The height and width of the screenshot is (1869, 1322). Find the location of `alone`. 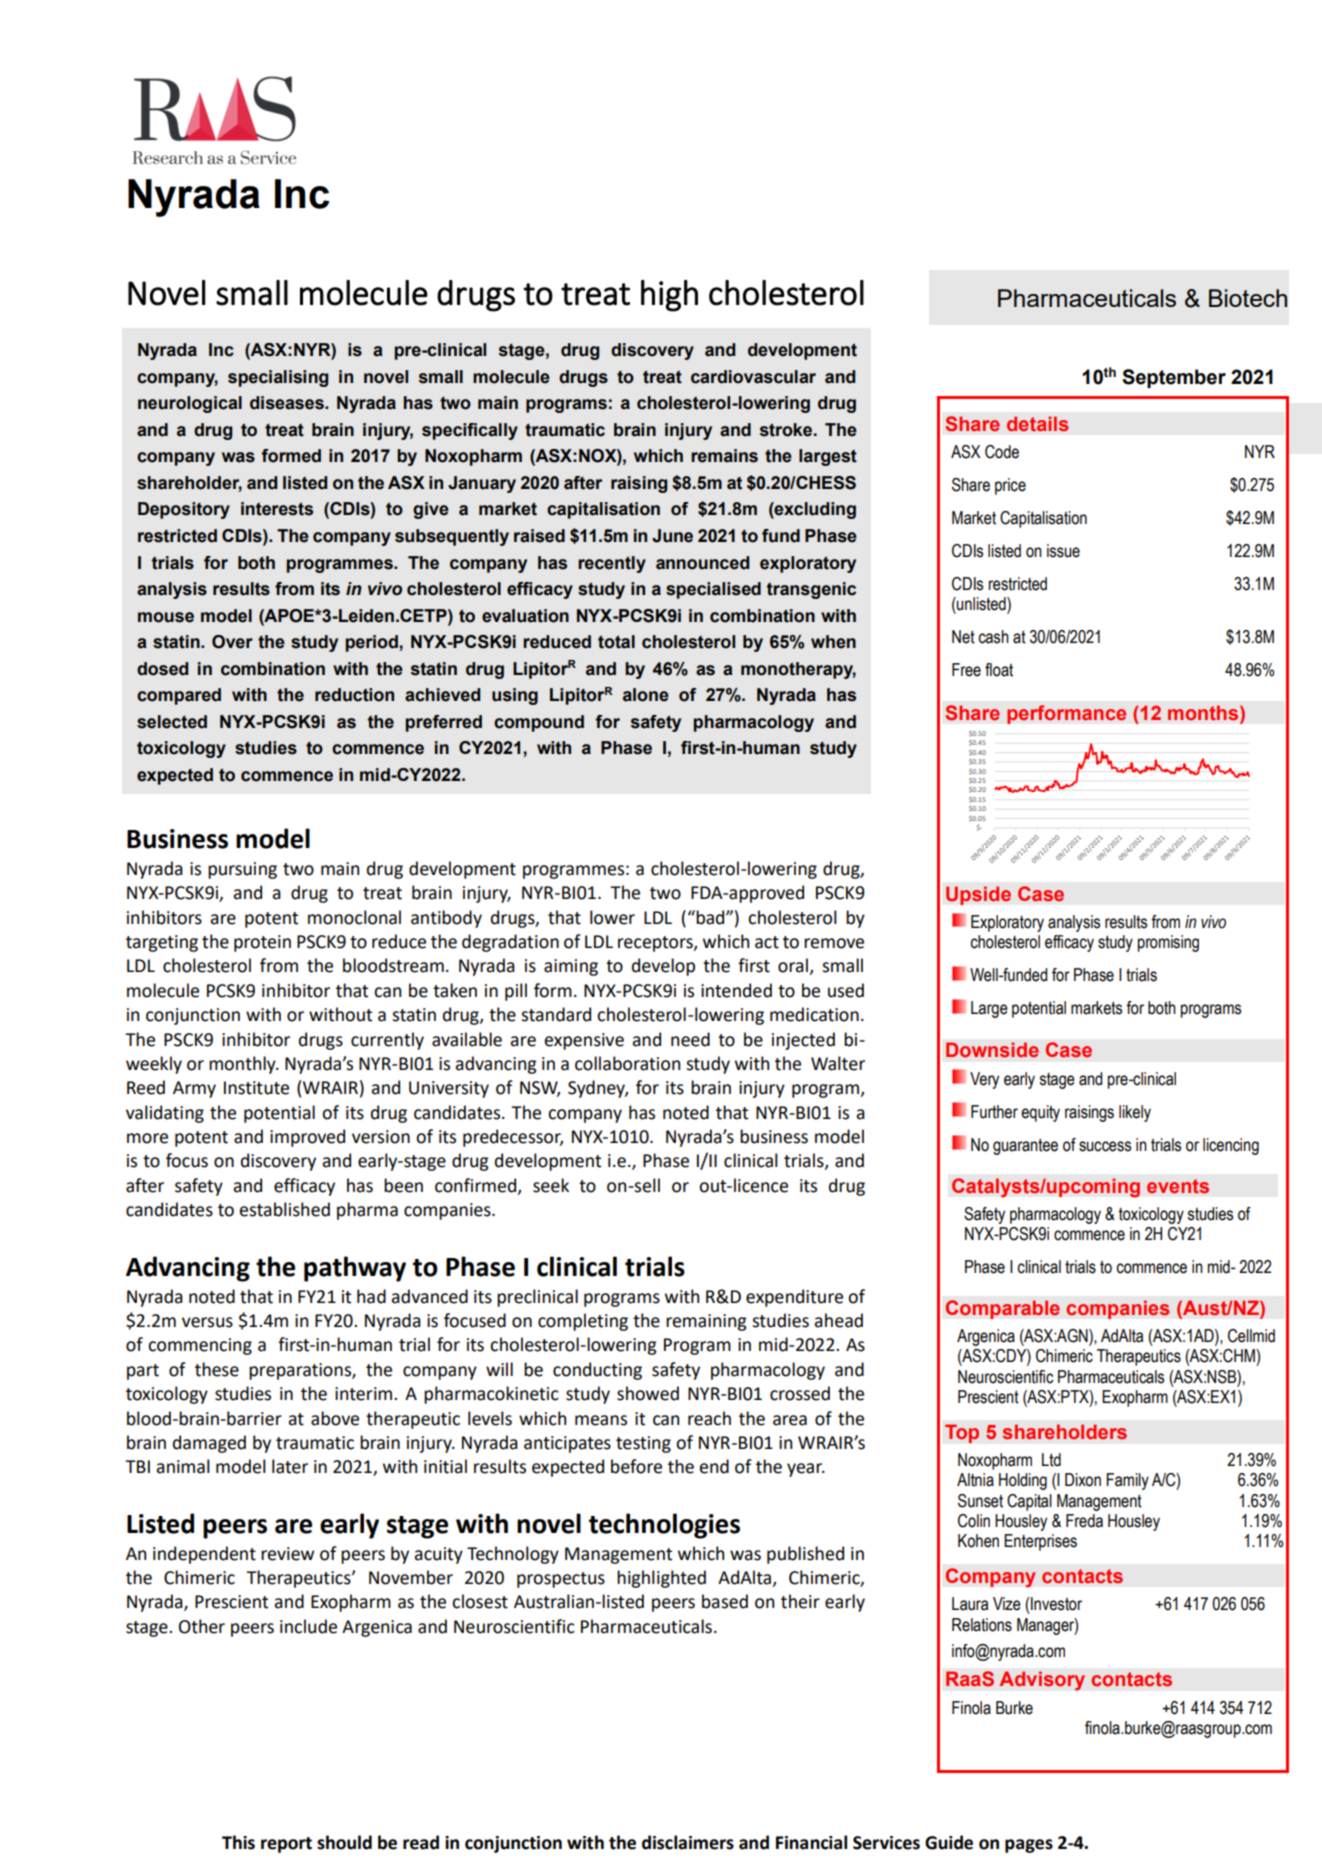

alone is located at coordinates (646, 695).
